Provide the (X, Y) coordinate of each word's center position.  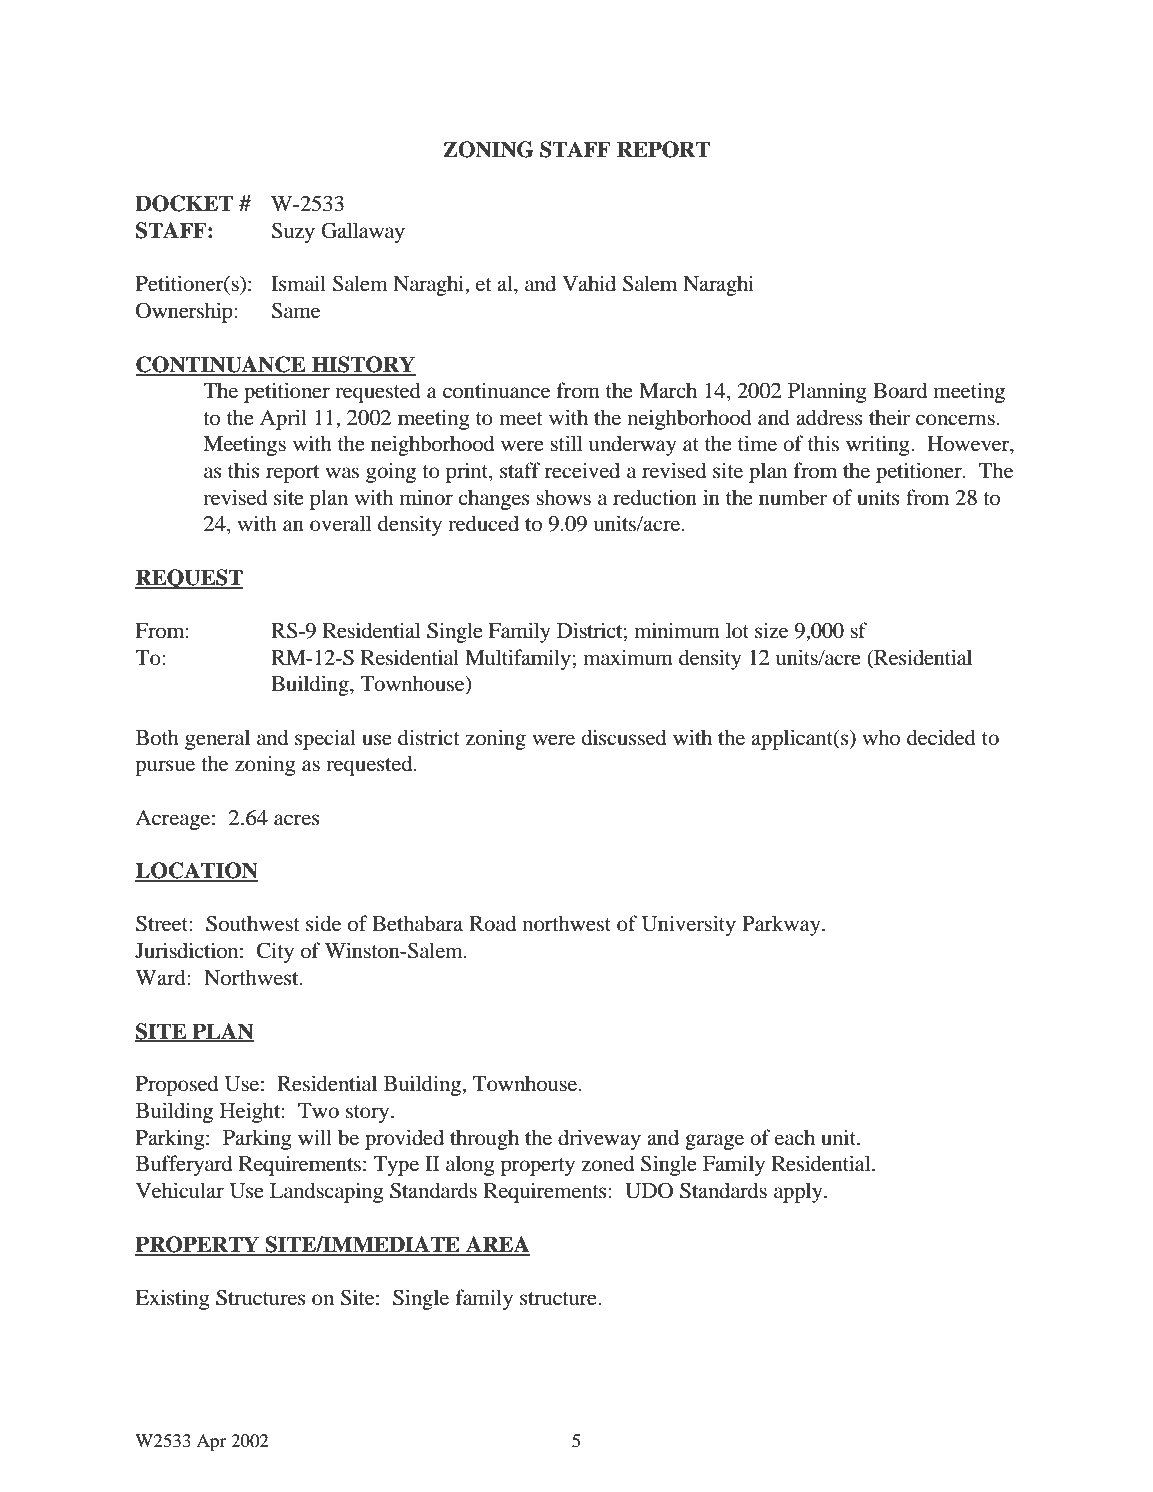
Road (492, 923)
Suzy (293, 232)
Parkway (782, 925)
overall (341, 523)
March (668, 390)
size (771, 630)
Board (900, 390)
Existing (172, 1299)
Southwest (253, 923)
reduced (483, 523)
